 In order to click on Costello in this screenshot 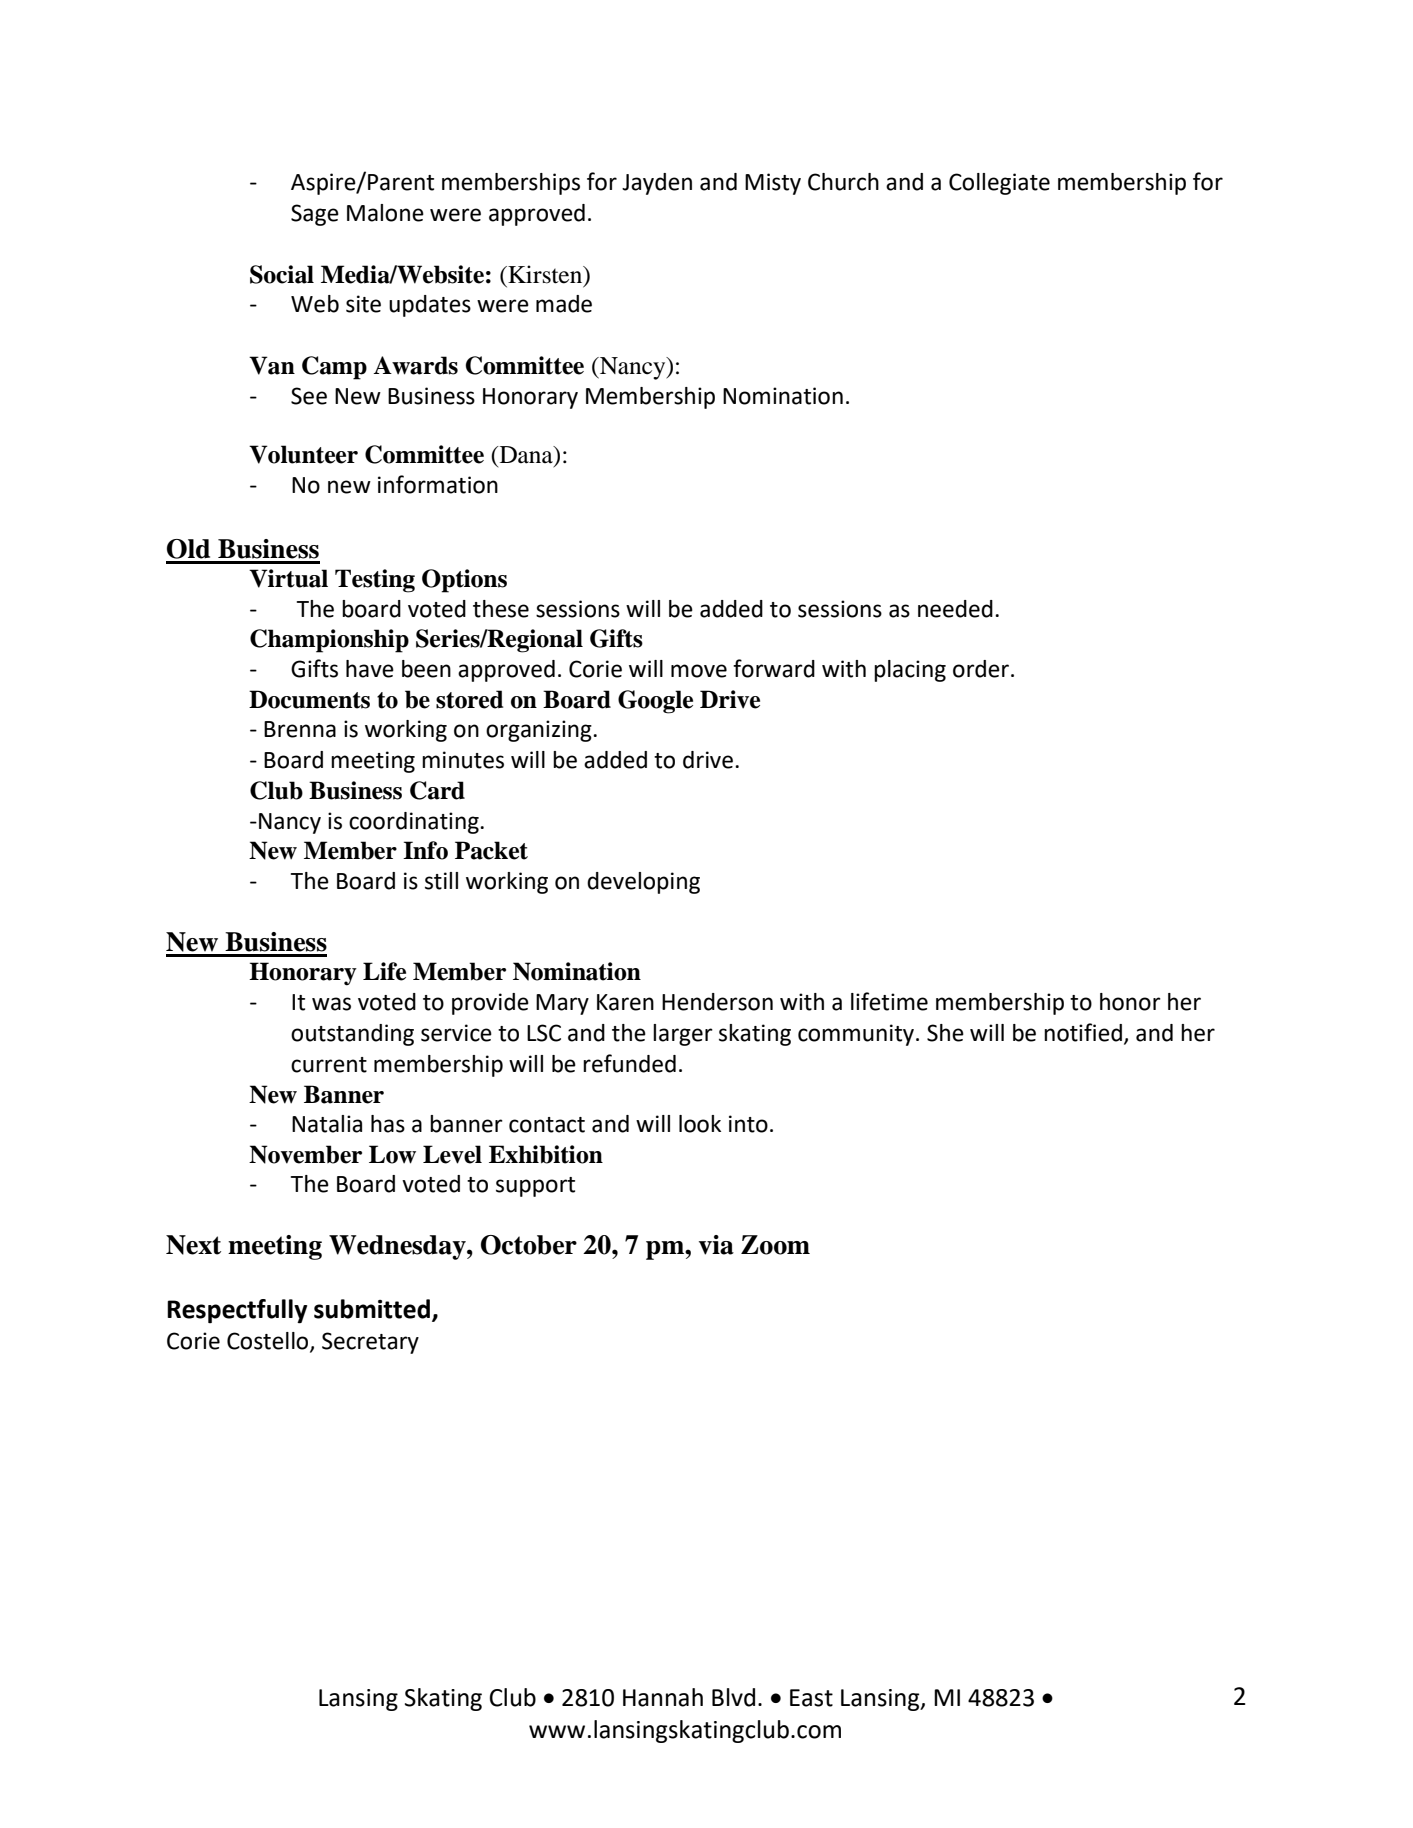, I will do `click(269, 1342)`.
